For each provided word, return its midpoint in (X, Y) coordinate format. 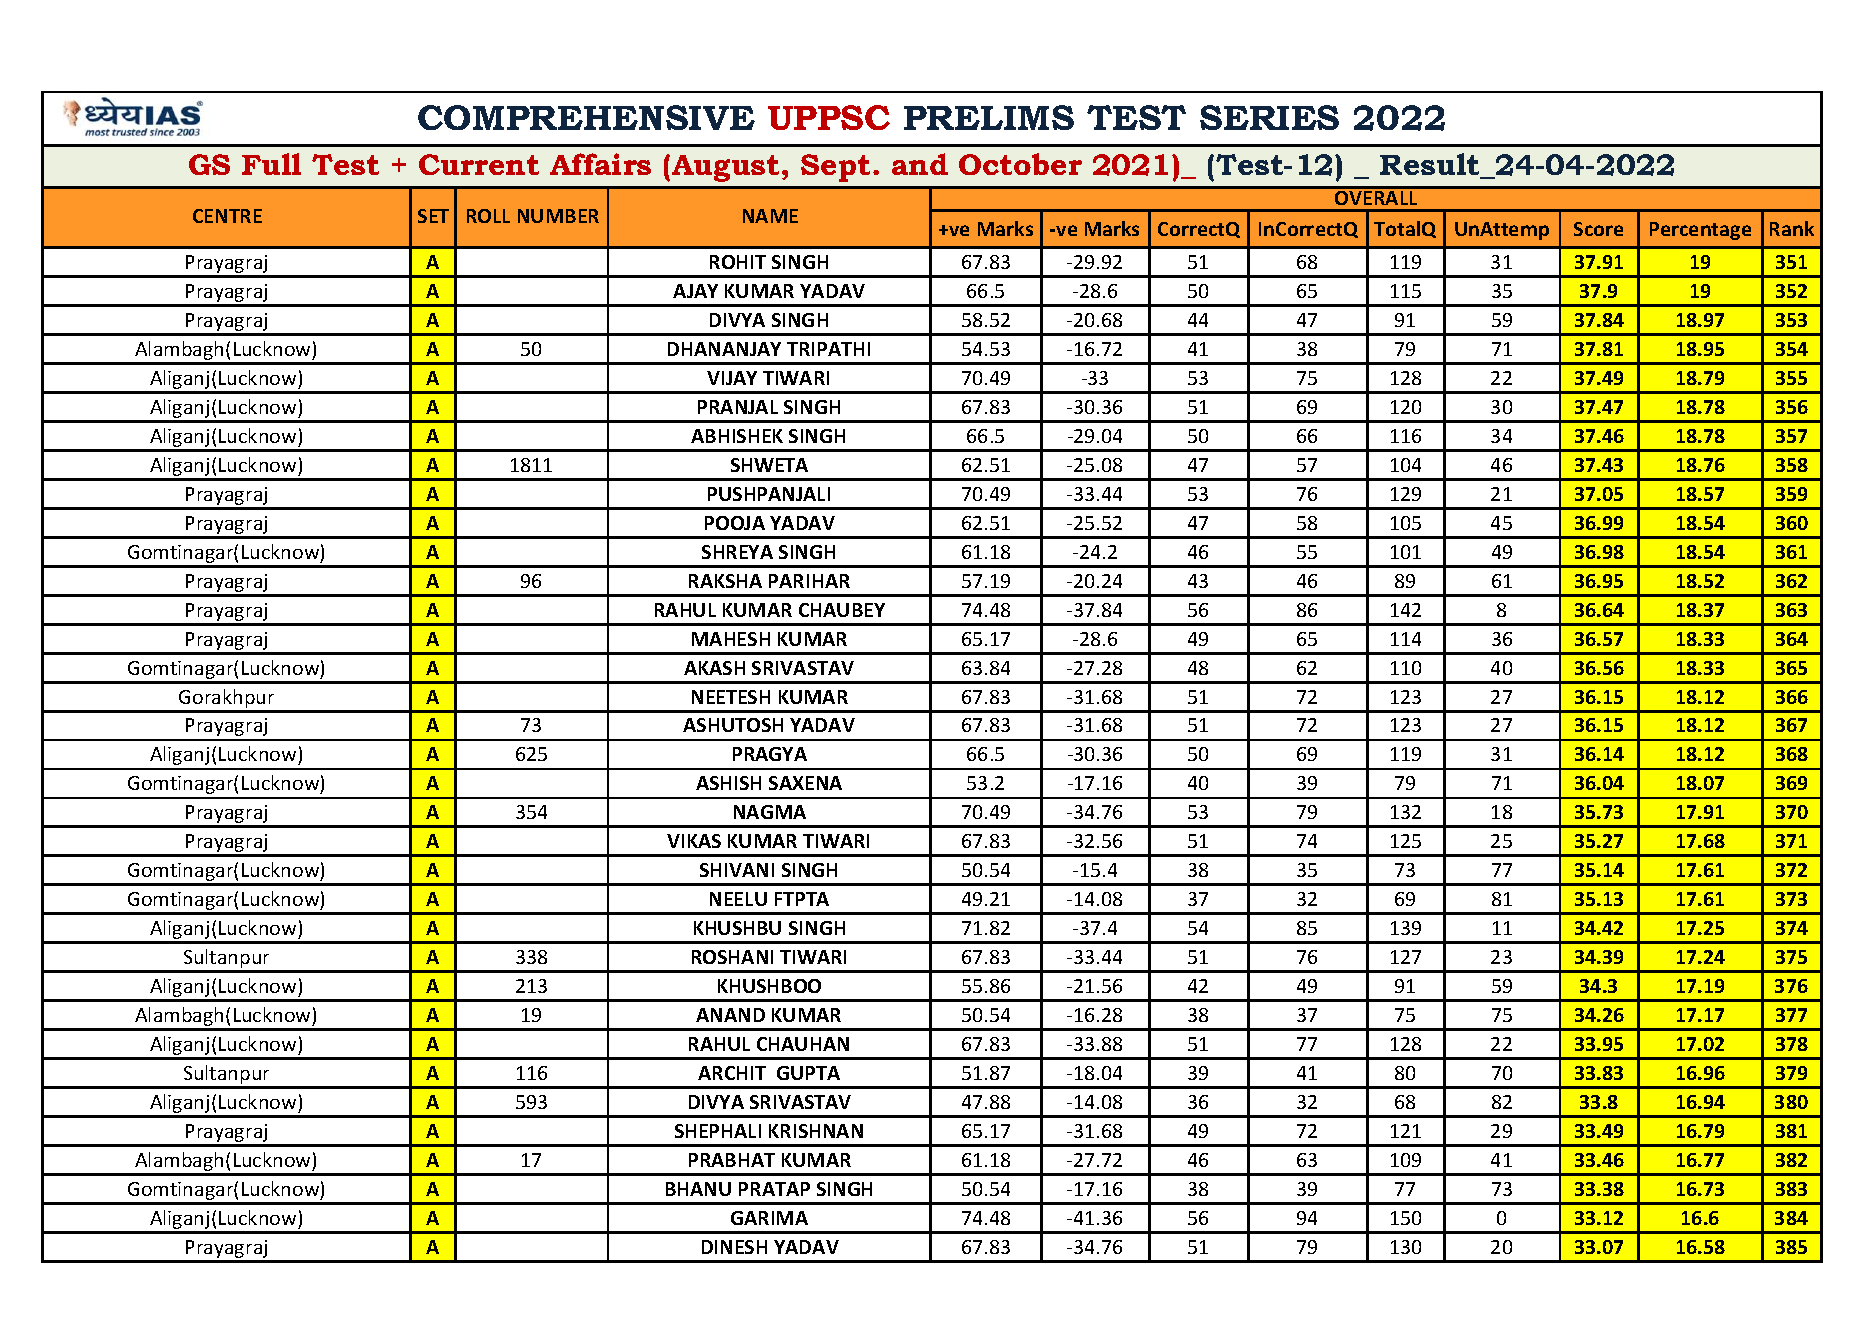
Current (479, 164)
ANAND (730, 1015)
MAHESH (731, 639)
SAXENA (805, 783)
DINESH (734, 1247)
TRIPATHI (828, 349)
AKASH (714, 668)
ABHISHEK (737, 436)
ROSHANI (732, 957)
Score (1598, 229)
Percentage (1700, 231)
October (1020, 164)
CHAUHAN (803, 1044)
